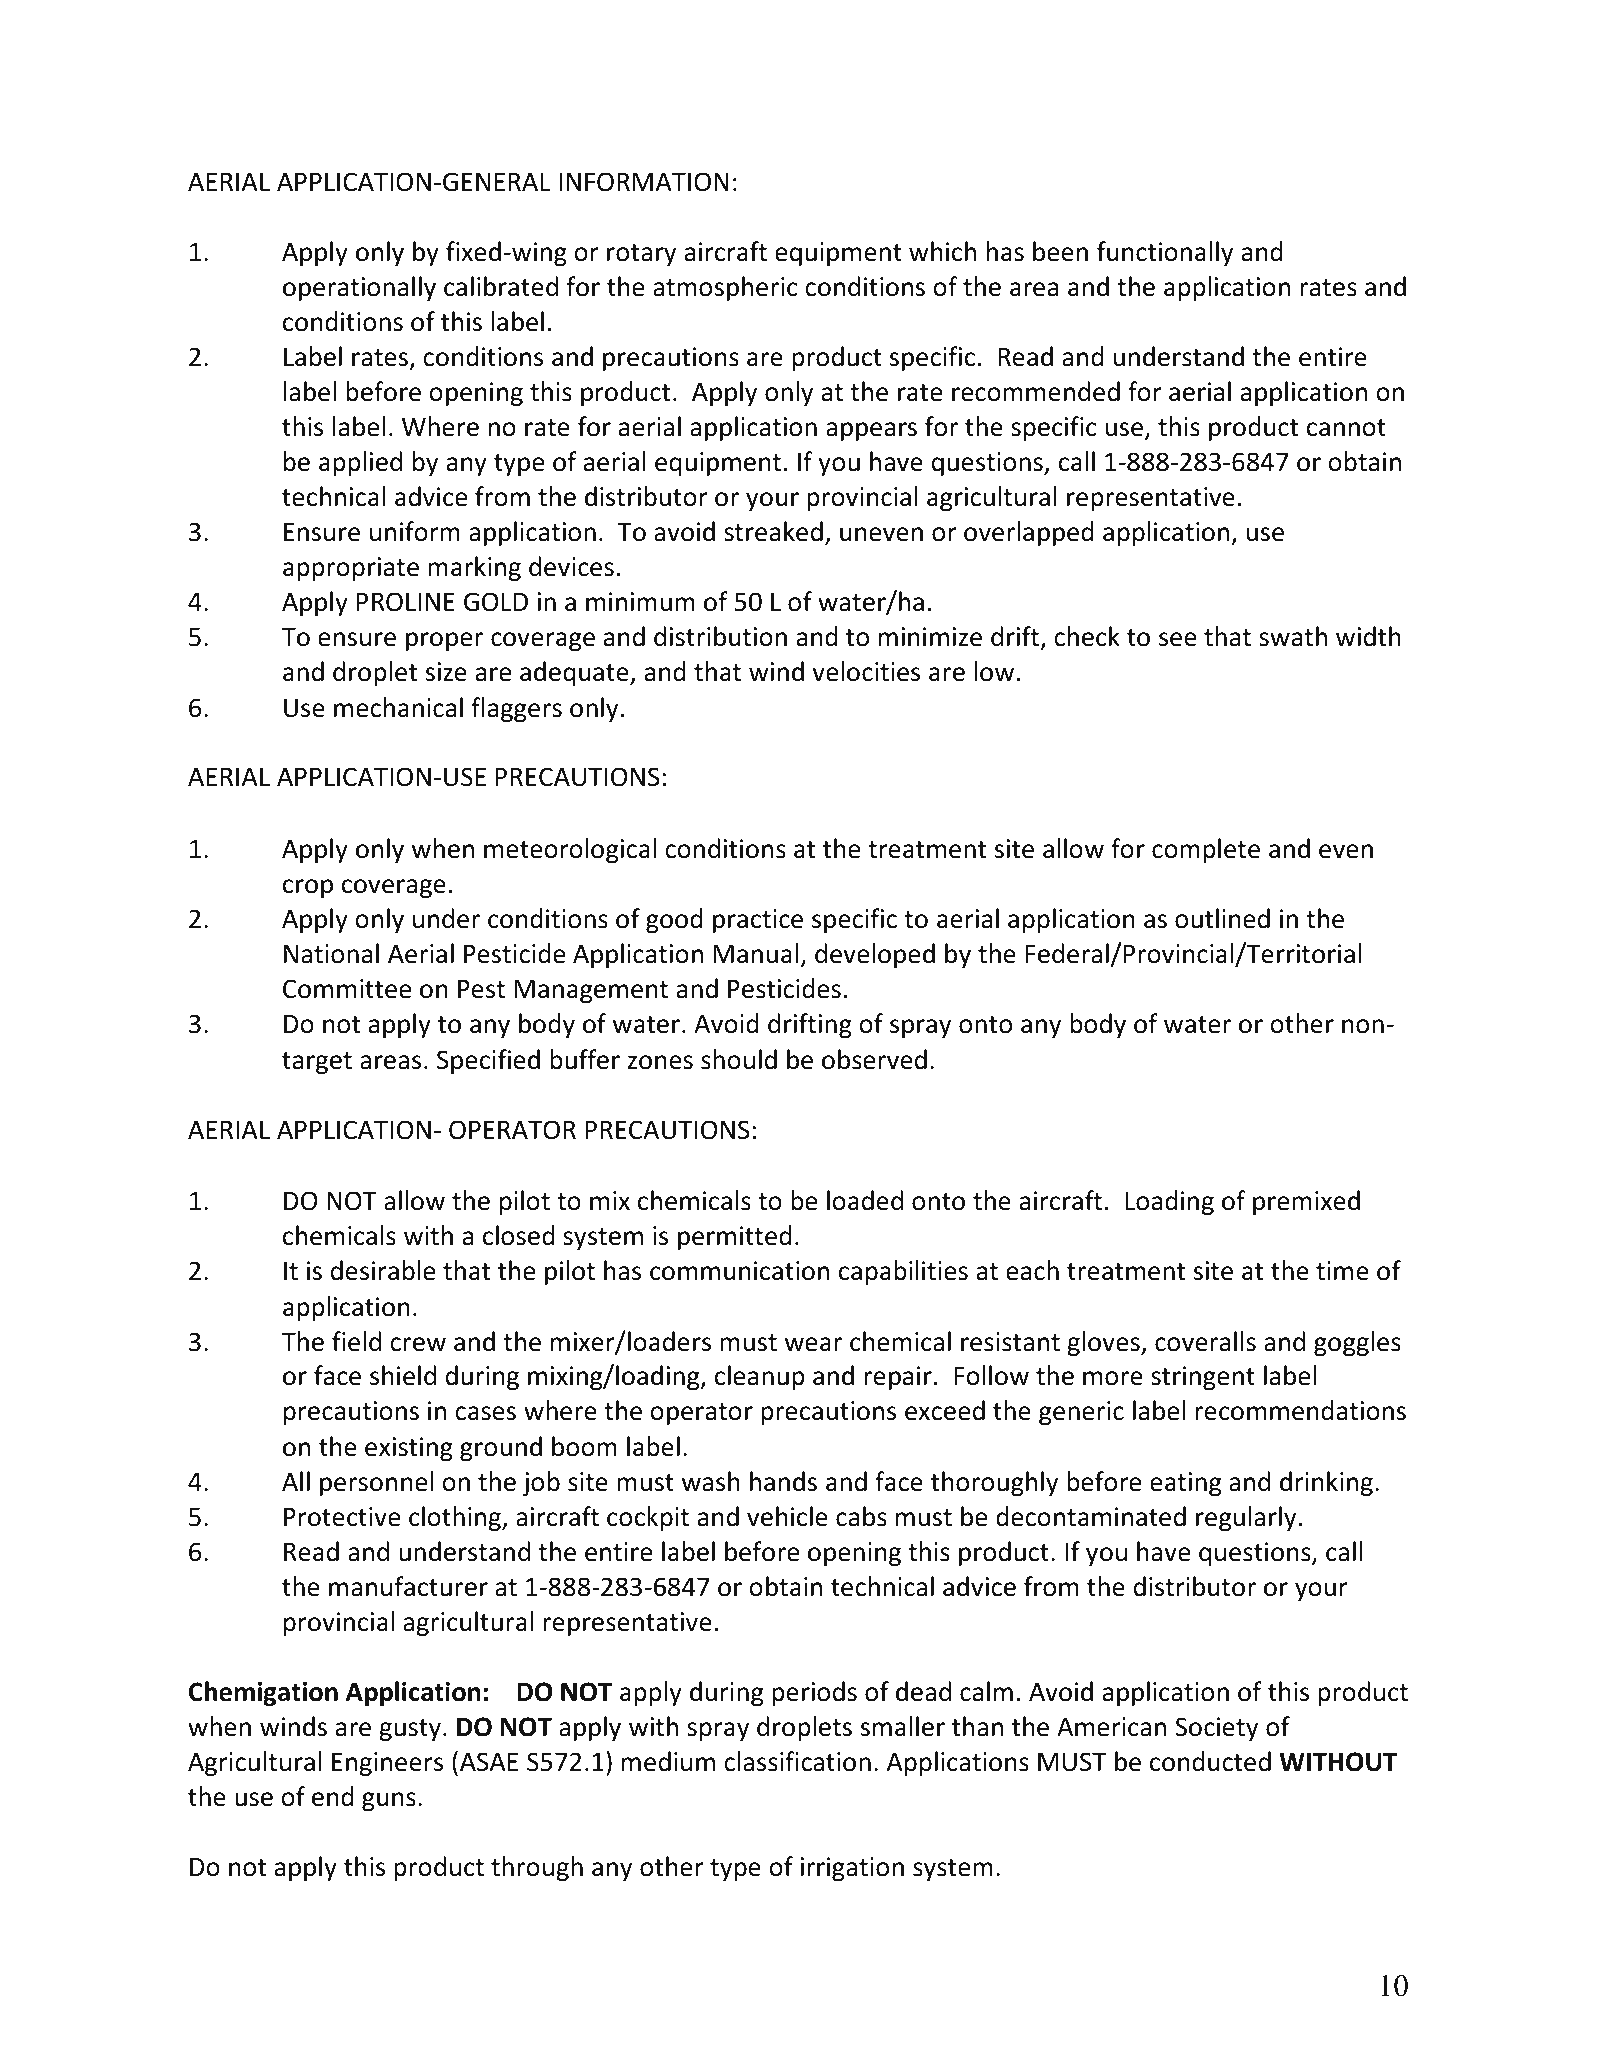  Describe the element at coordinates (389, 1801) in the screenshot. I see `guns` at that location.
